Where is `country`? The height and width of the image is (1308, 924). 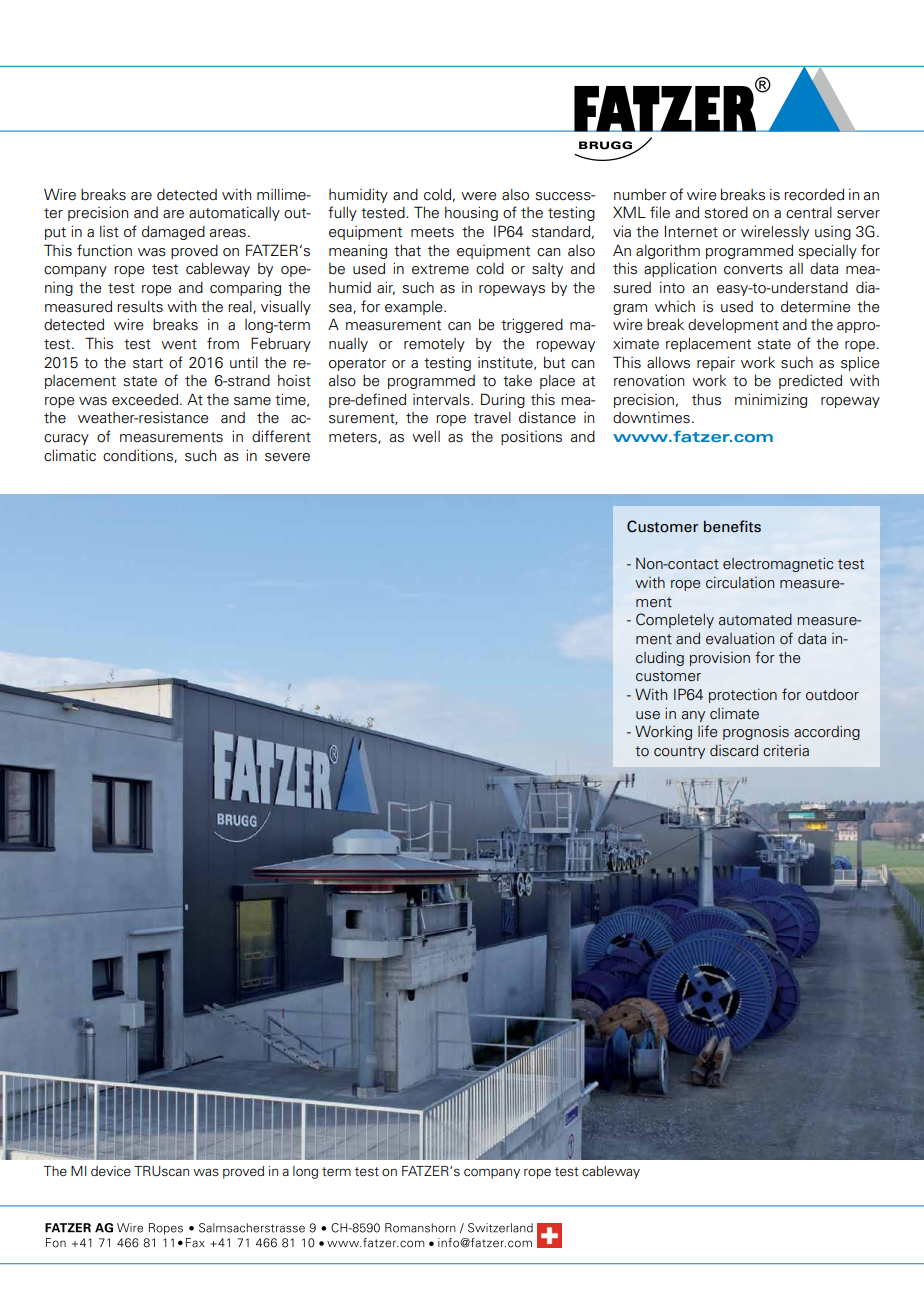
country is located at coordinates (679, 752).
